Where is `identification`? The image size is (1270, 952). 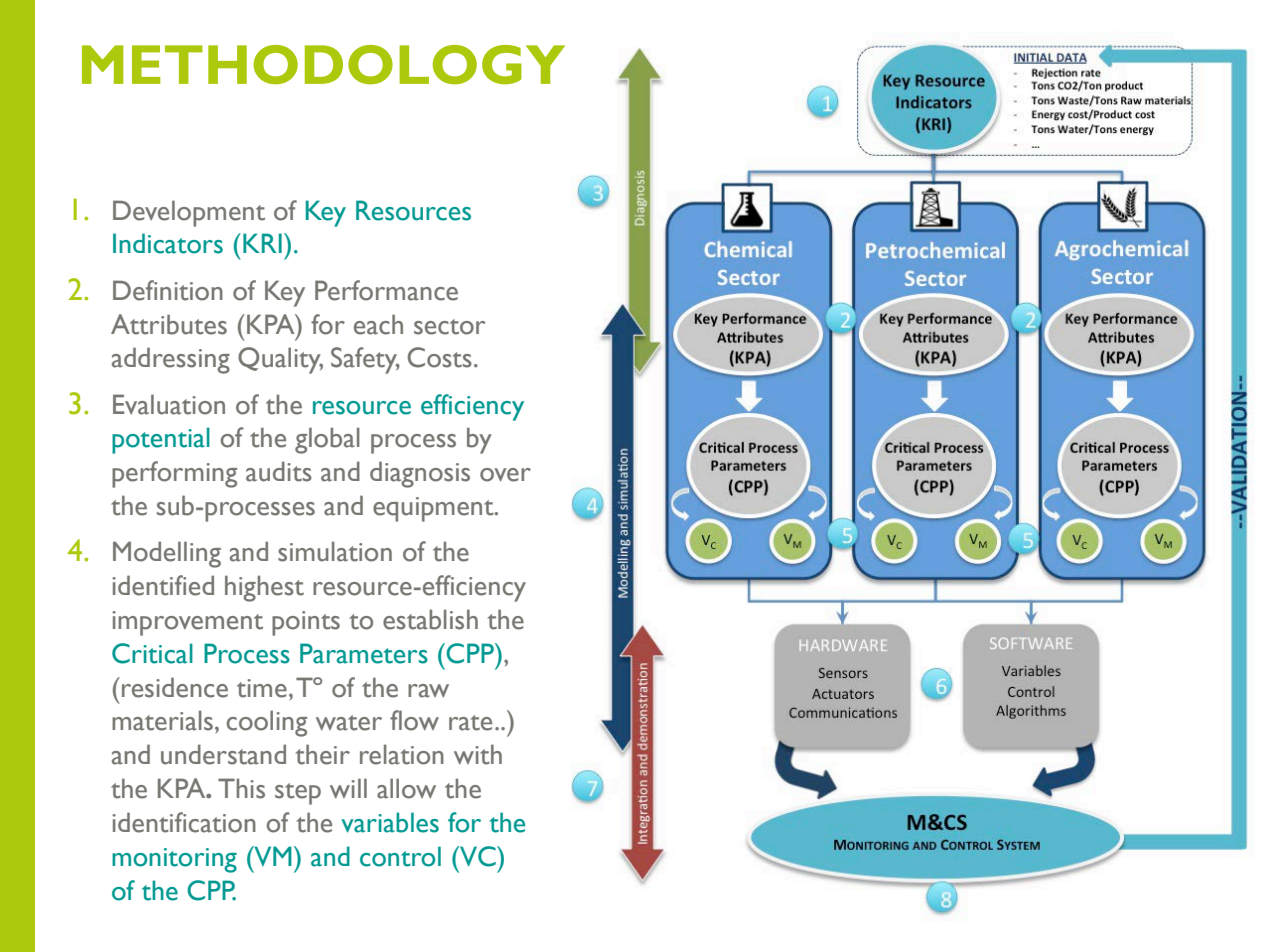
identification is located at coordinates (184, 822).
